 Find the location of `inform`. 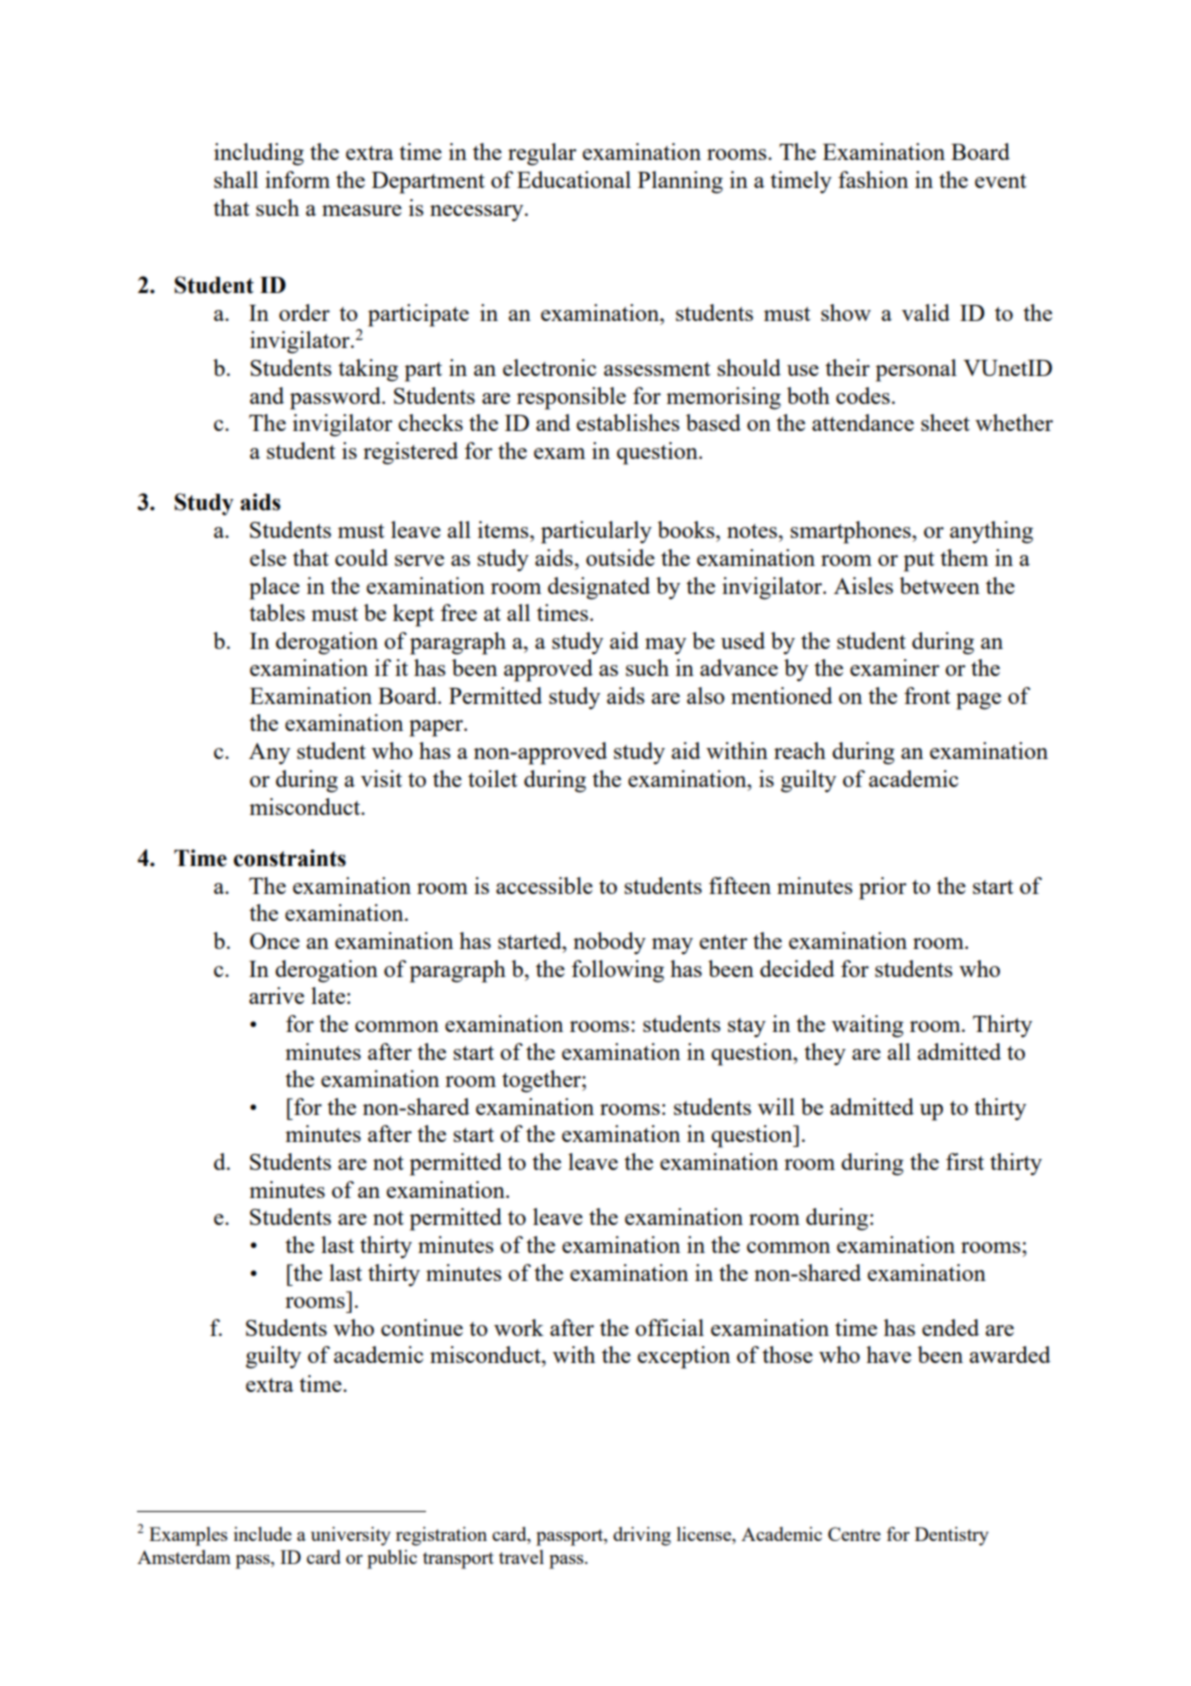

inform is located at coordinates (297, 179).
